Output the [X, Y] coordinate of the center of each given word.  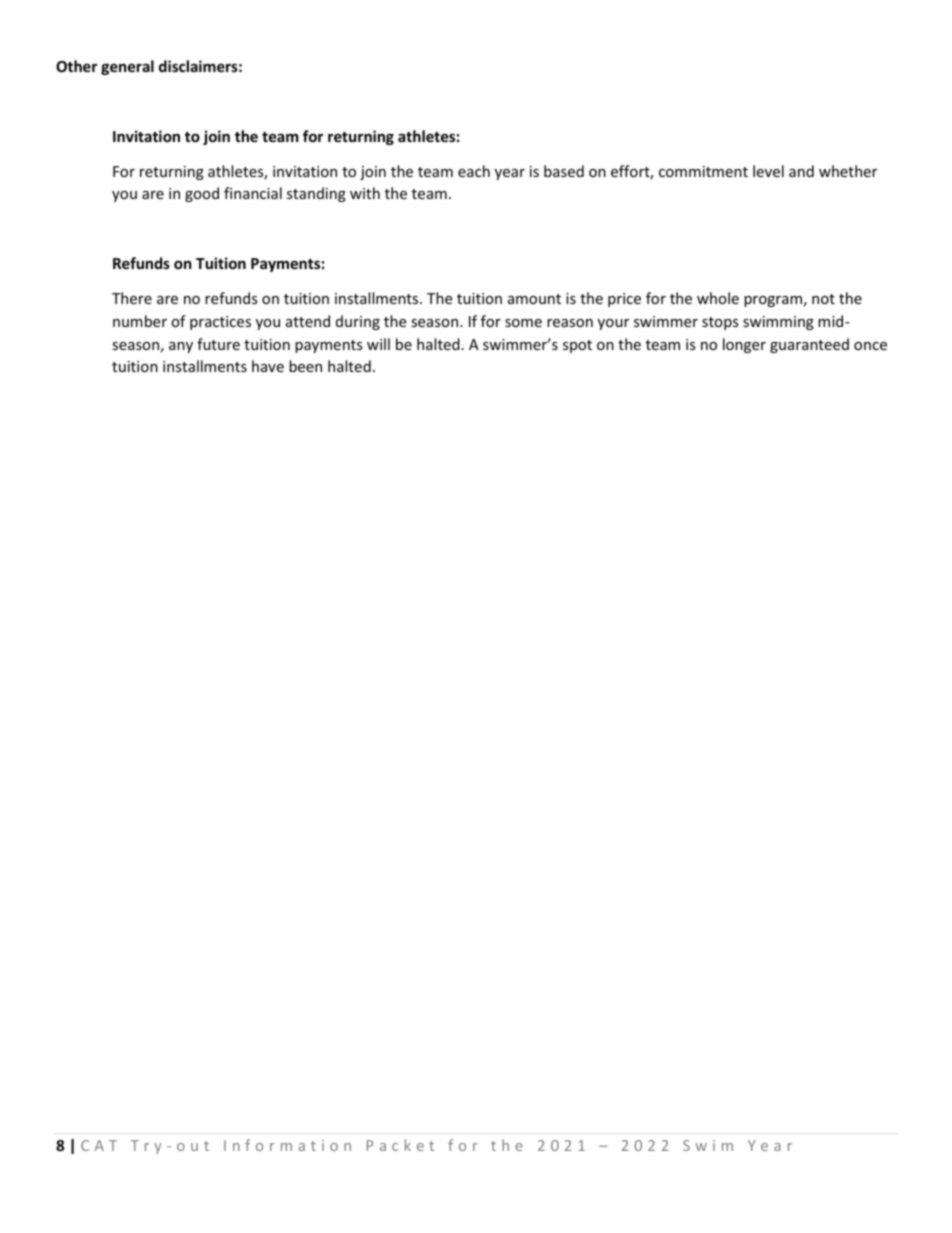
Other [76, 66]
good [202, 194]
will [378, 344]
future [218, 344]
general [127, 67]
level [768, 171]
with [365, 193]
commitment [703, 171]
